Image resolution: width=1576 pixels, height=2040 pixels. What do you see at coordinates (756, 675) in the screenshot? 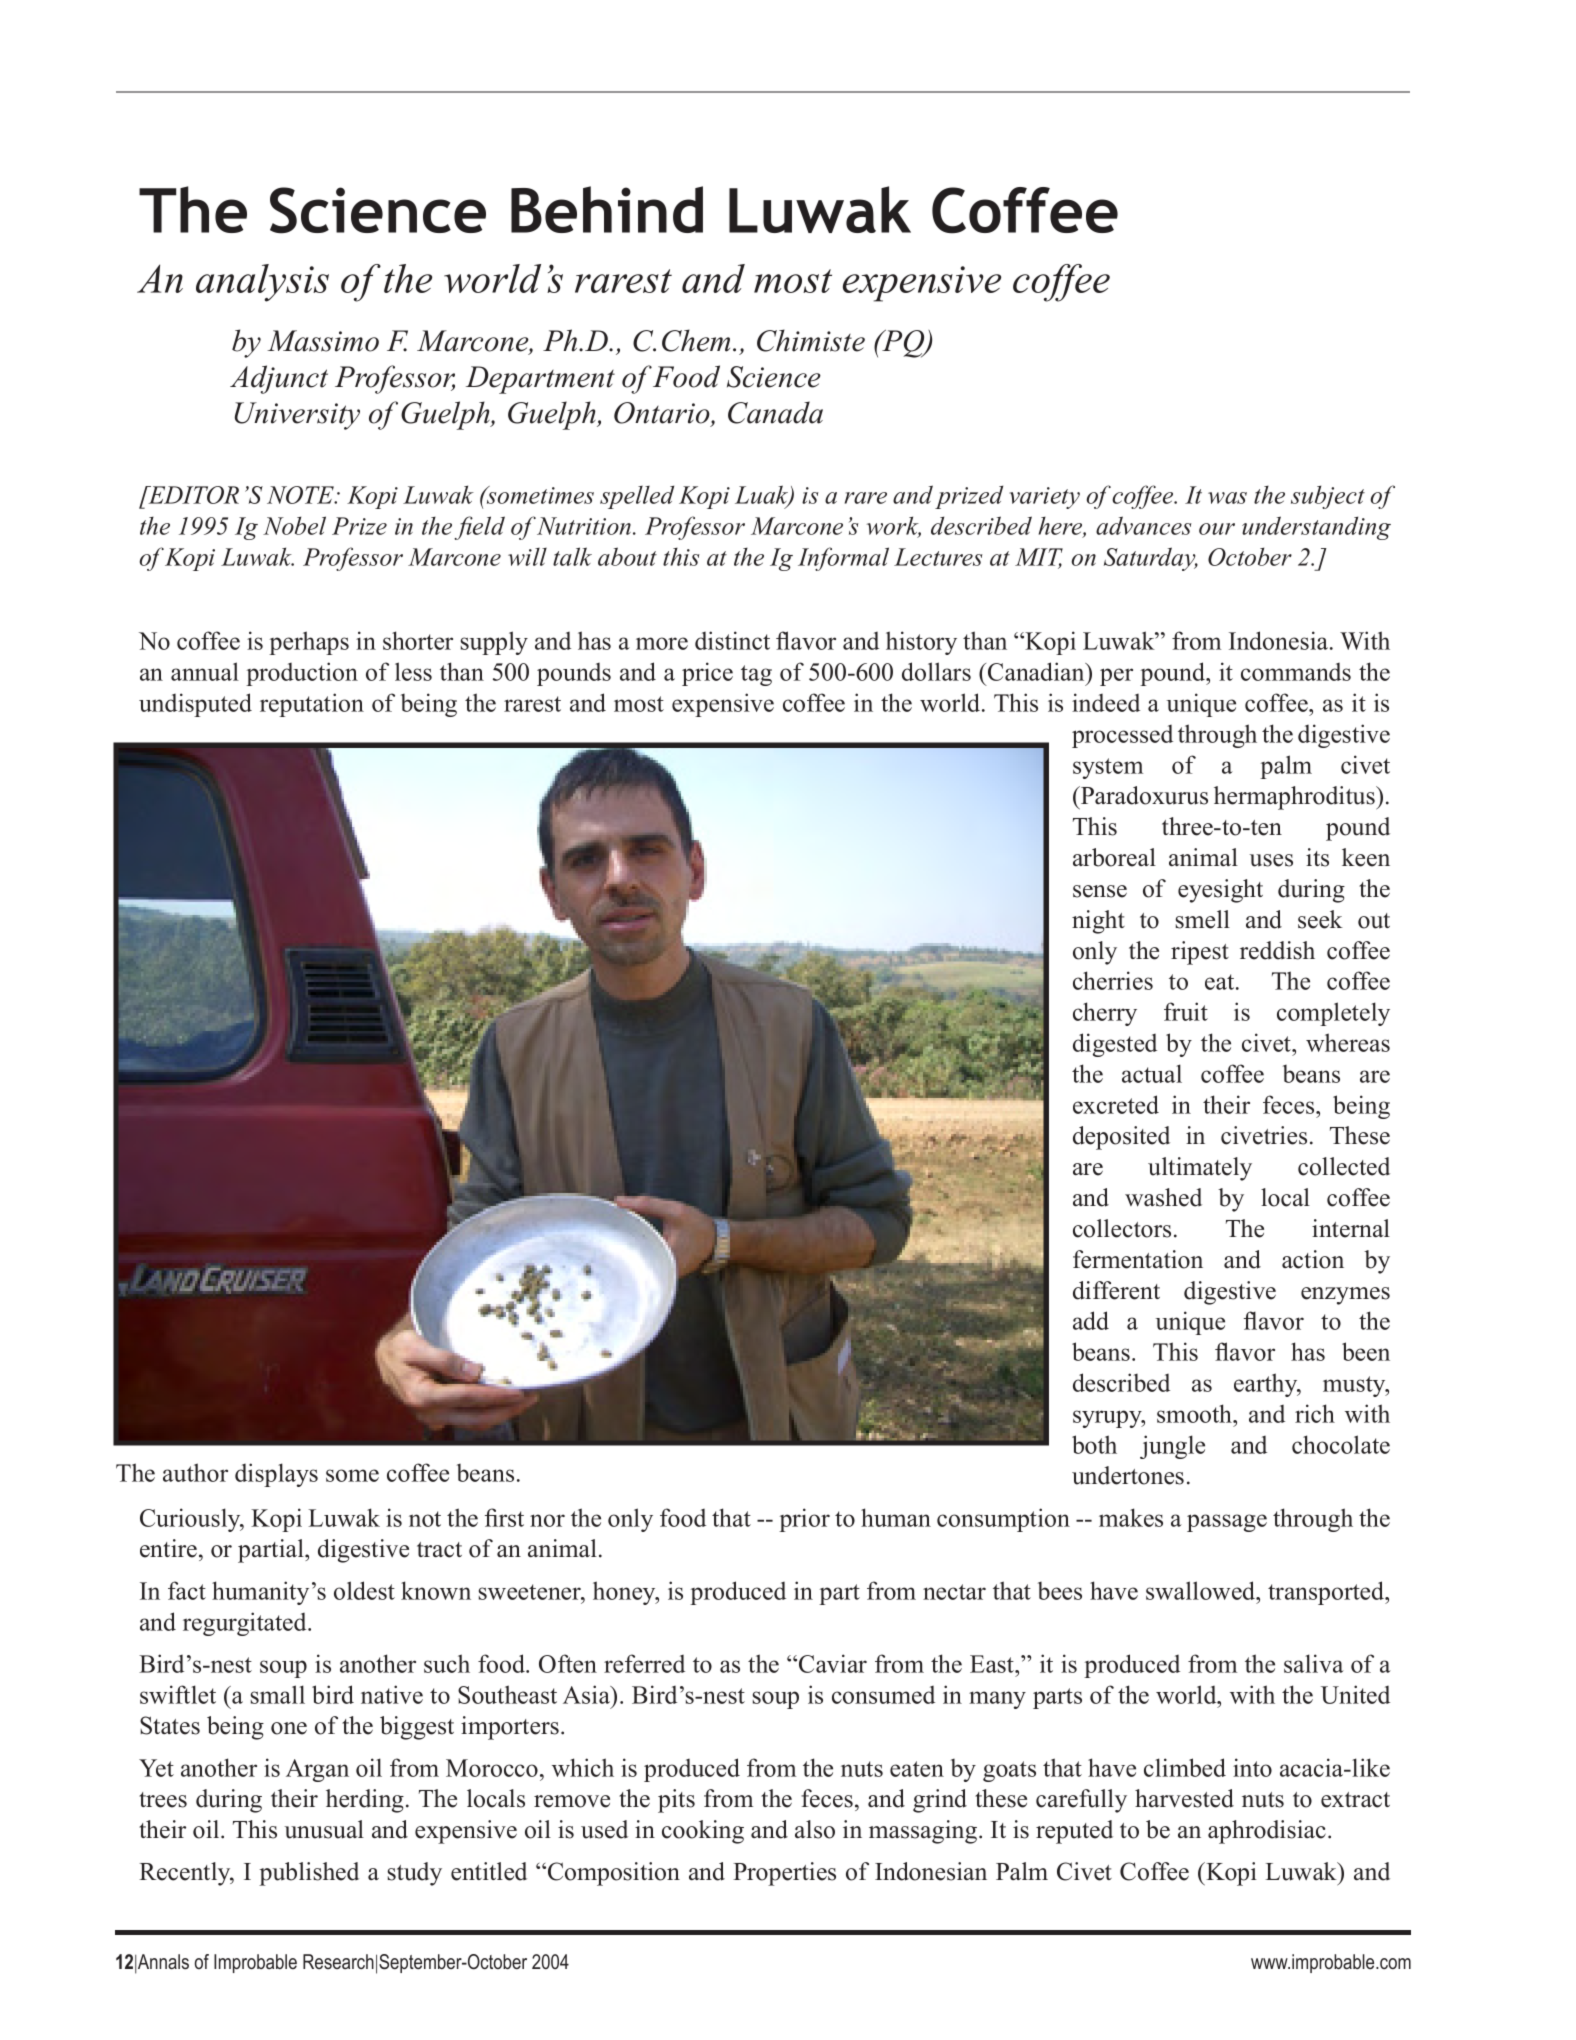
I see `tag` at bounding box center [756, 675].
